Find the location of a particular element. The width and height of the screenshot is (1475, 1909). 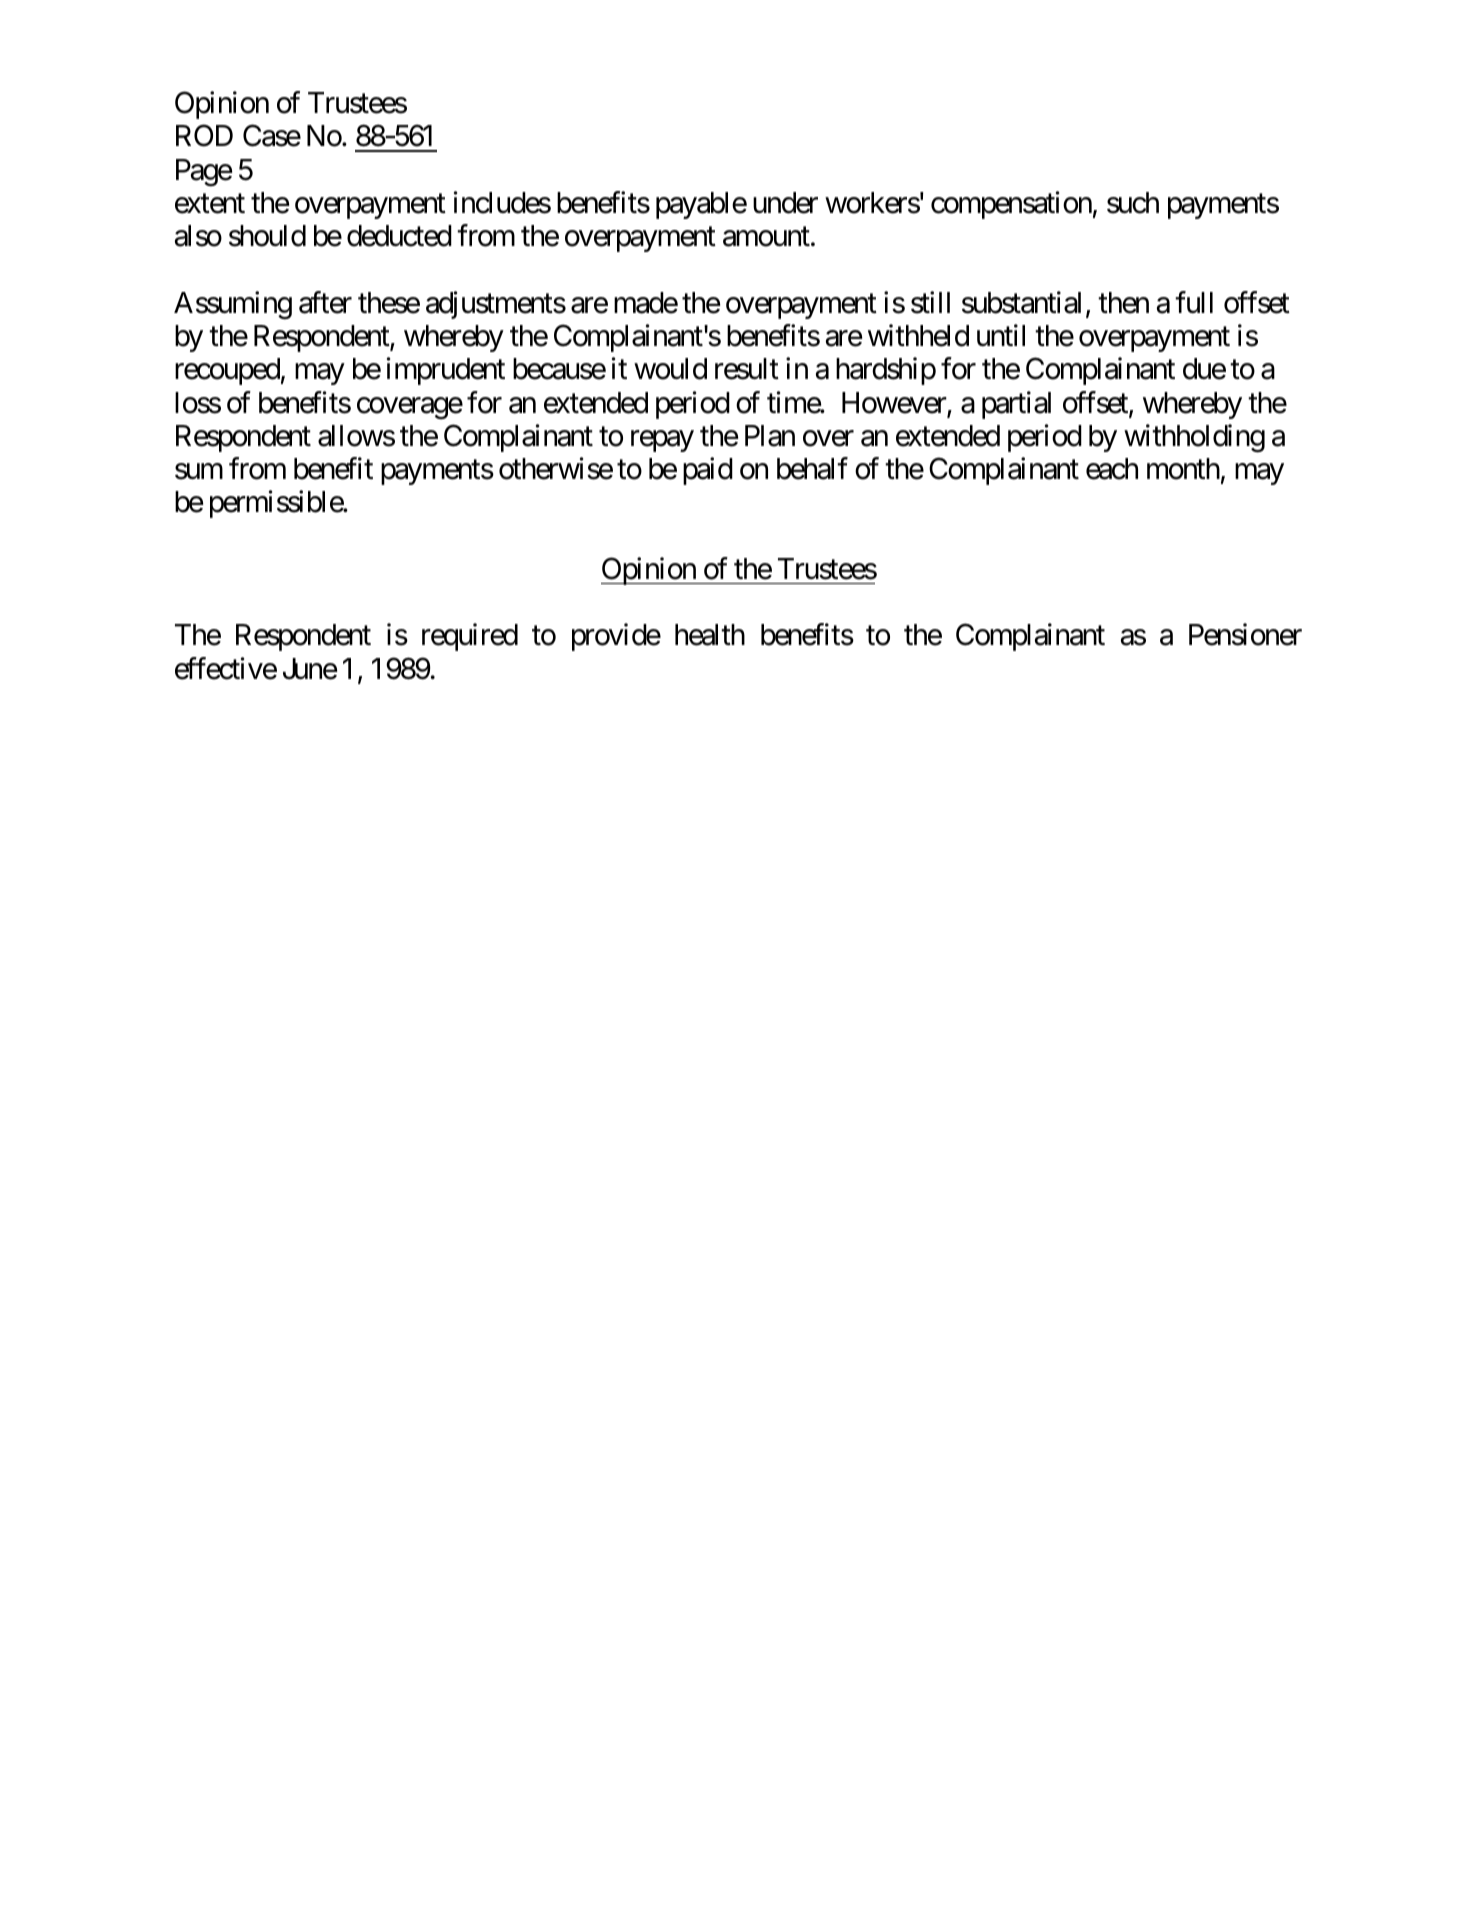

ROD is located at coordinates (204, 136).
